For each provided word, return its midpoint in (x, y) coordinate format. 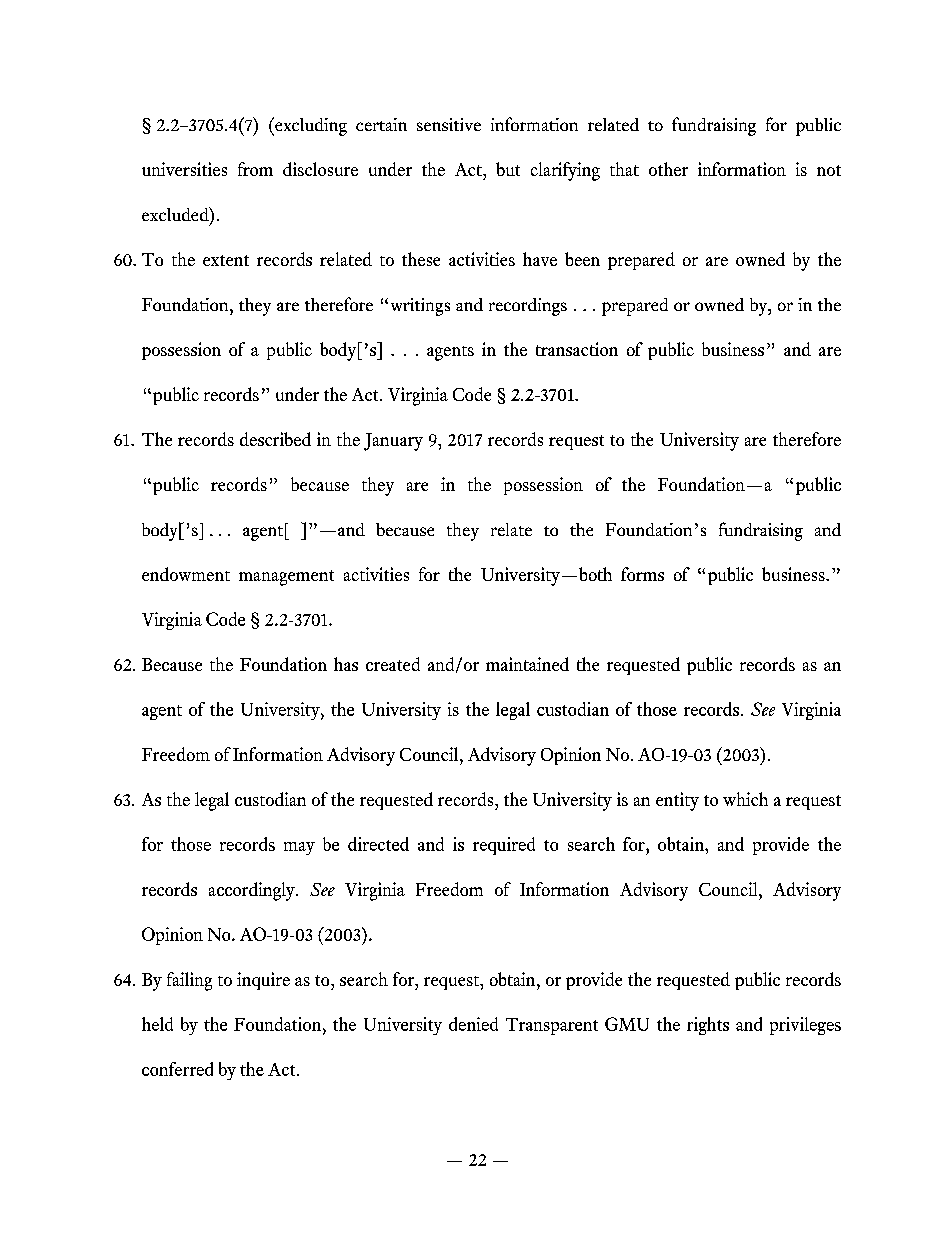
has (346, 664)
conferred (177, 1069)
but (508, 169)
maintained (527, 664)
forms (642, 574)
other (668, 169)
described (275, 439)
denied (473, 1024)
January (393, 442)
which (745, 799)
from (255, 169)
